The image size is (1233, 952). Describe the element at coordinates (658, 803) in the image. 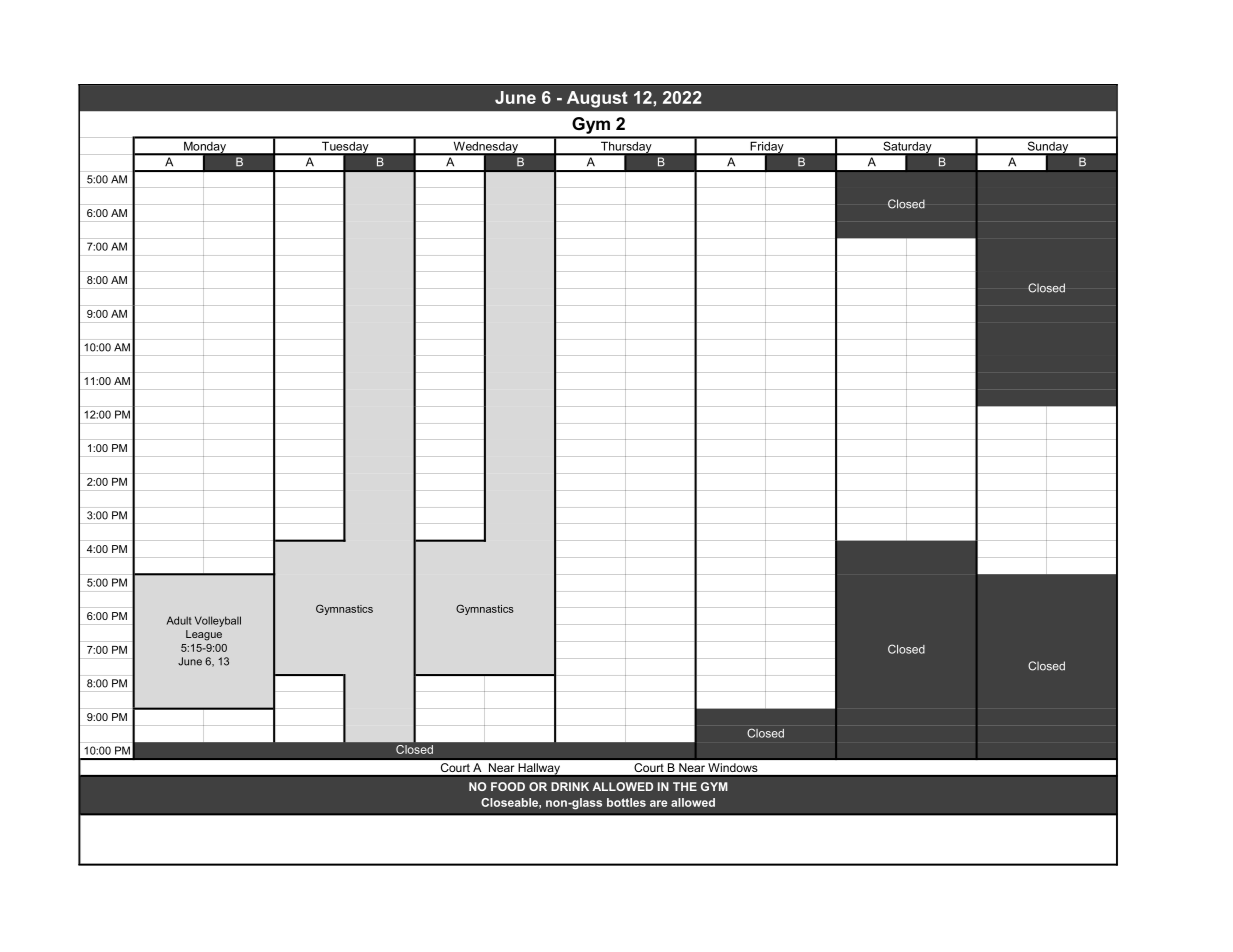

I see `are` at that location.
